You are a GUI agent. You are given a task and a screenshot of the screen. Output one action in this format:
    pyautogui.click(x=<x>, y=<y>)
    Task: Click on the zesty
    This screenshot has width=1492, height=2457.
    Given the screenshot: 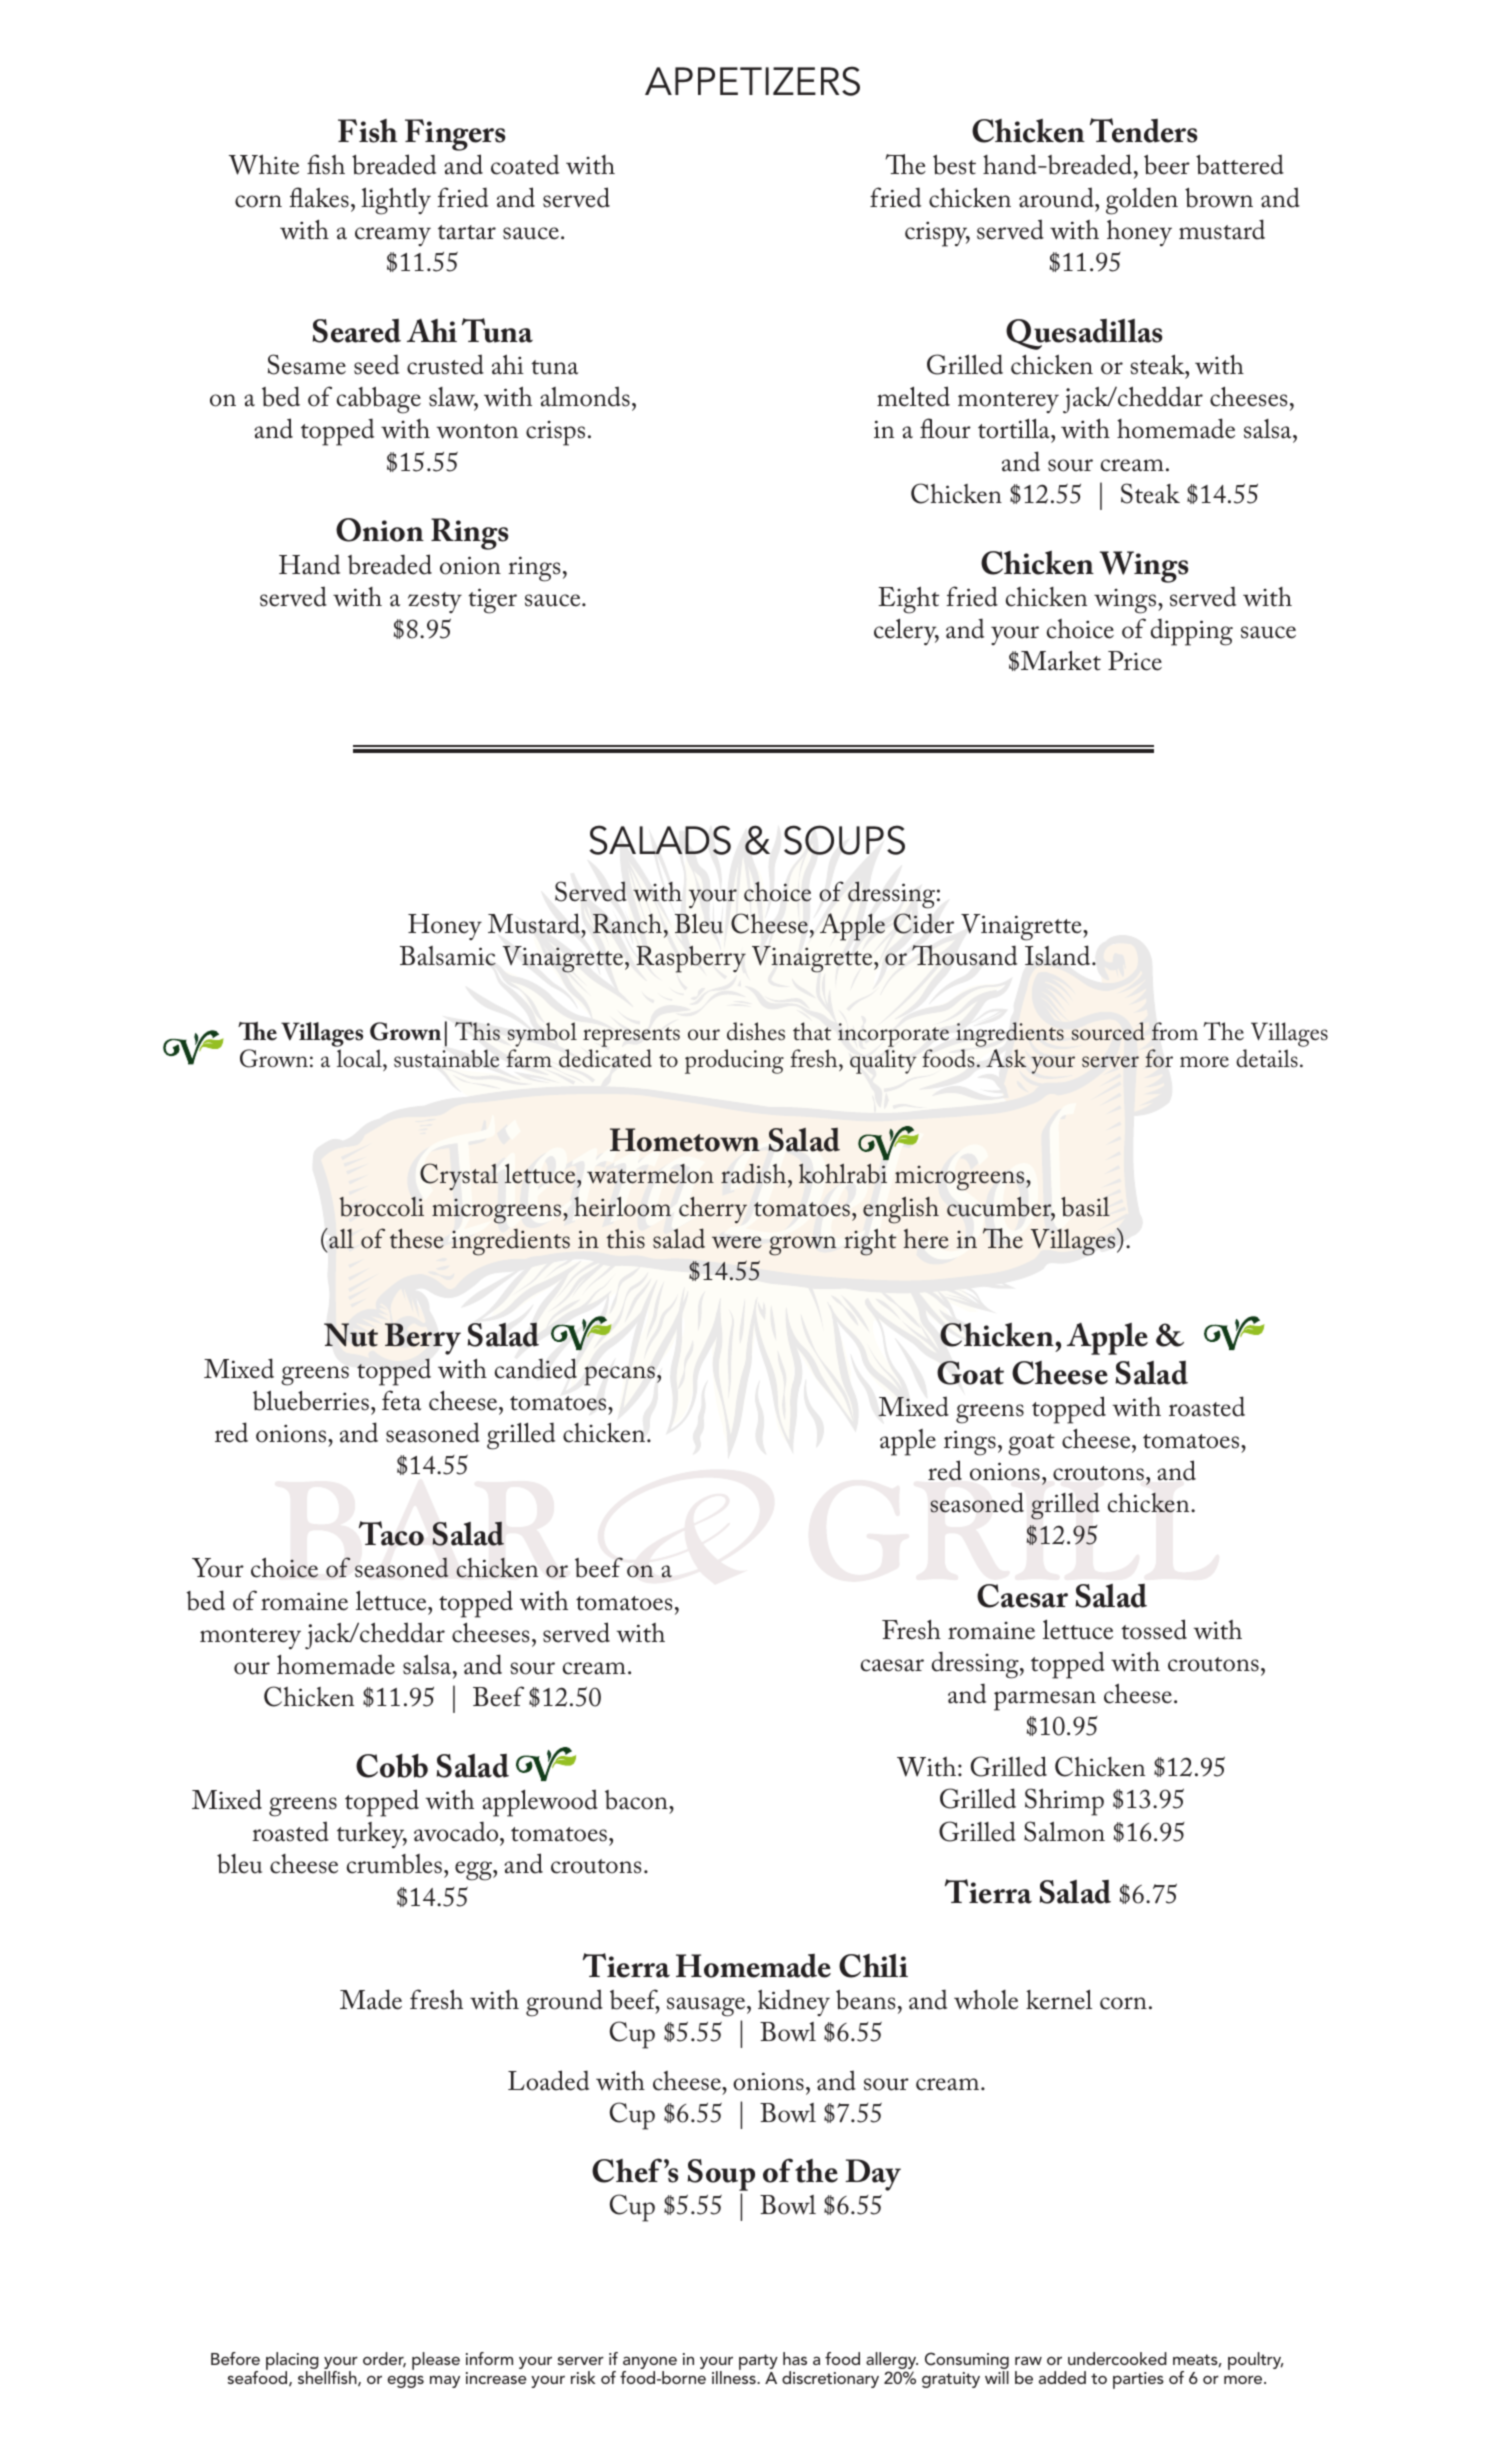 What is the action you would take?
    pyautogui.click(x=435, y=602)
